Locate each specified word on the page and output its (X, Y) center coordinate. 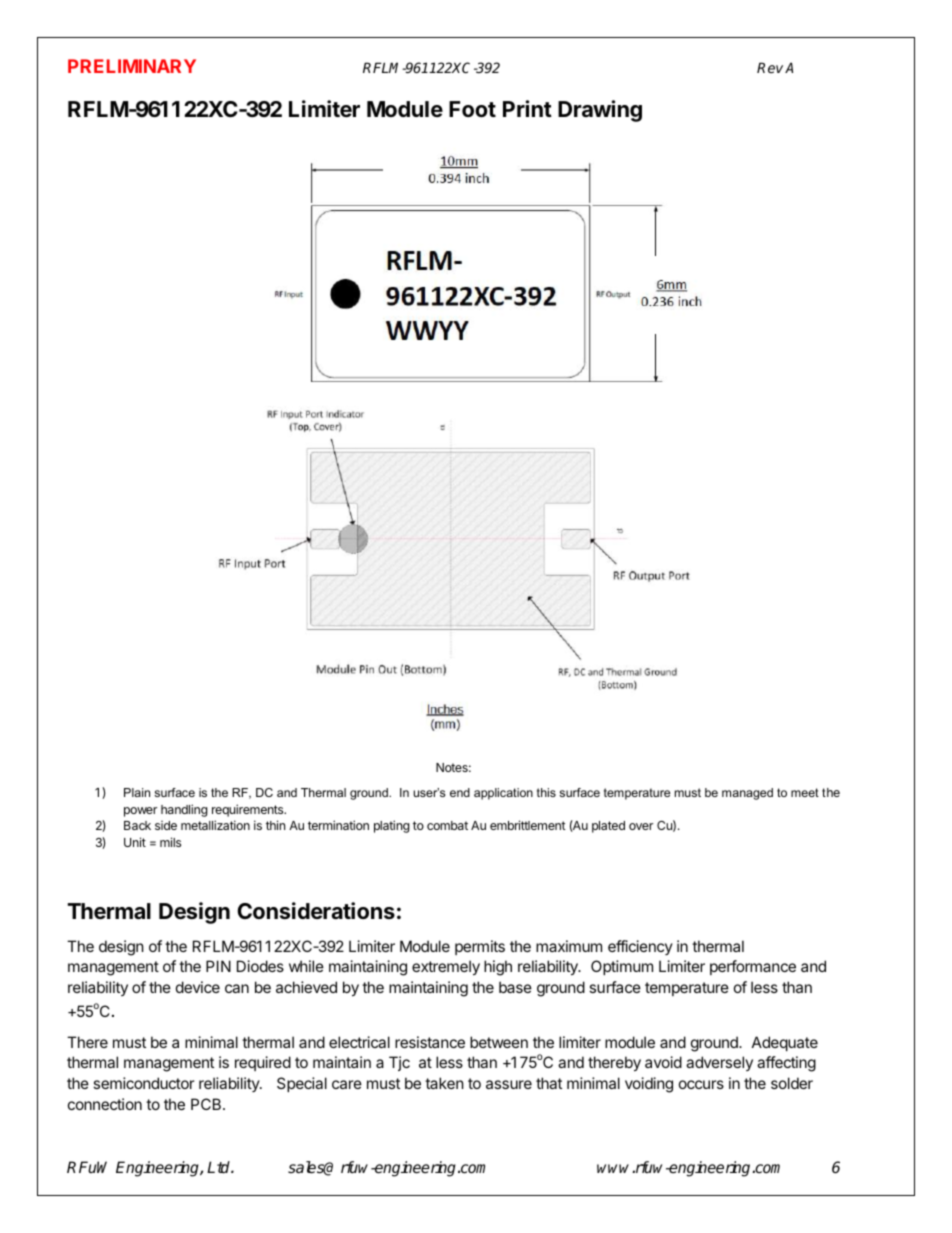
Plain (137, 792)
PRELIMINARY (132, 66)
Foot (472, 109)
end (460, 792)
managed (747, 794)
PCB (207, 1104)
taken (444, 1083)
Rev (770, 67)
